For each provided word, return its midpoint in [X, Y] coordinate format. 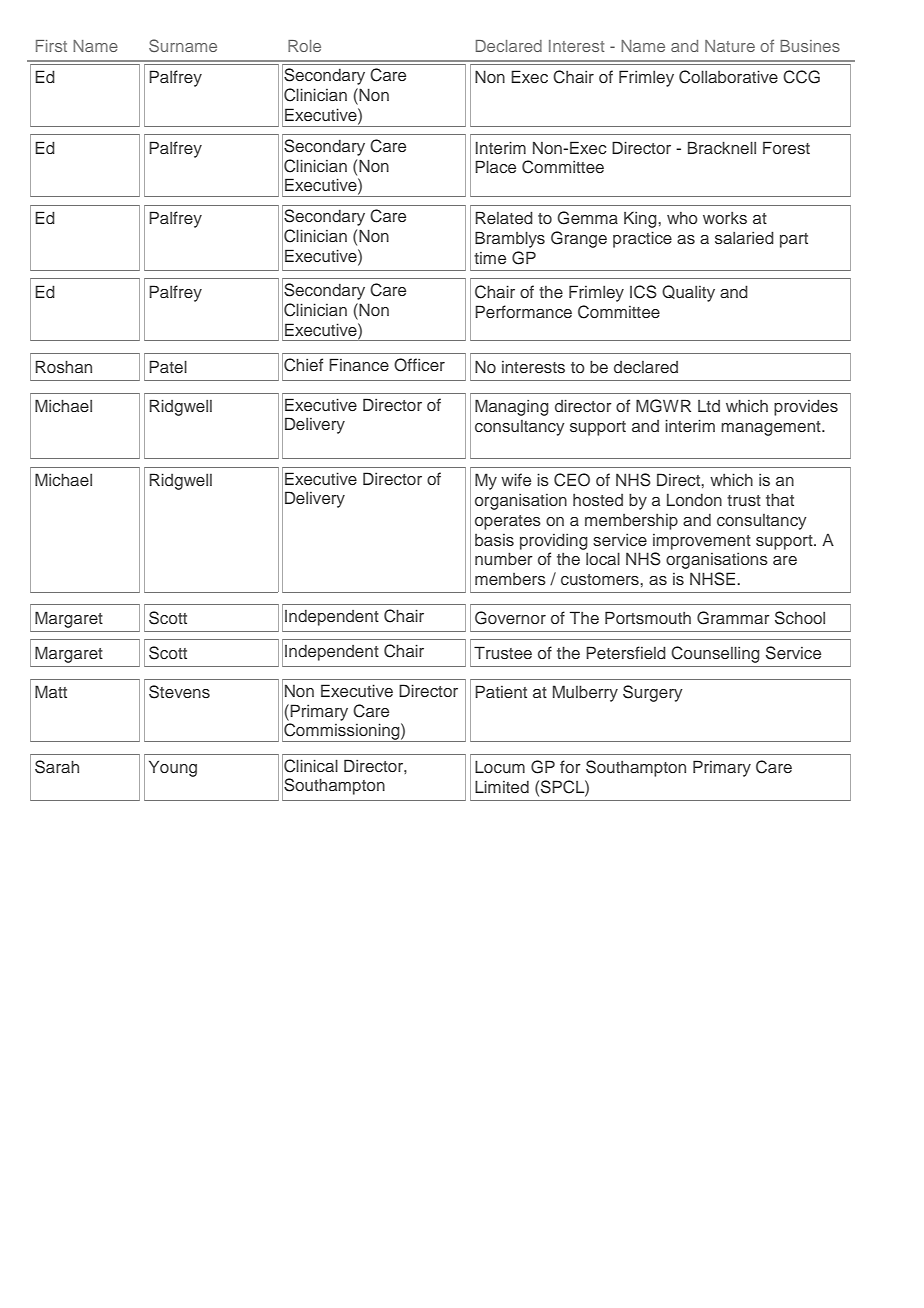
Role [304, 46]
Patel [168, 366]
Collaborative [728, 77]
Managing [512, 407]
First [51, 46]
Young [173, 768]
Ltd [709, 406]
